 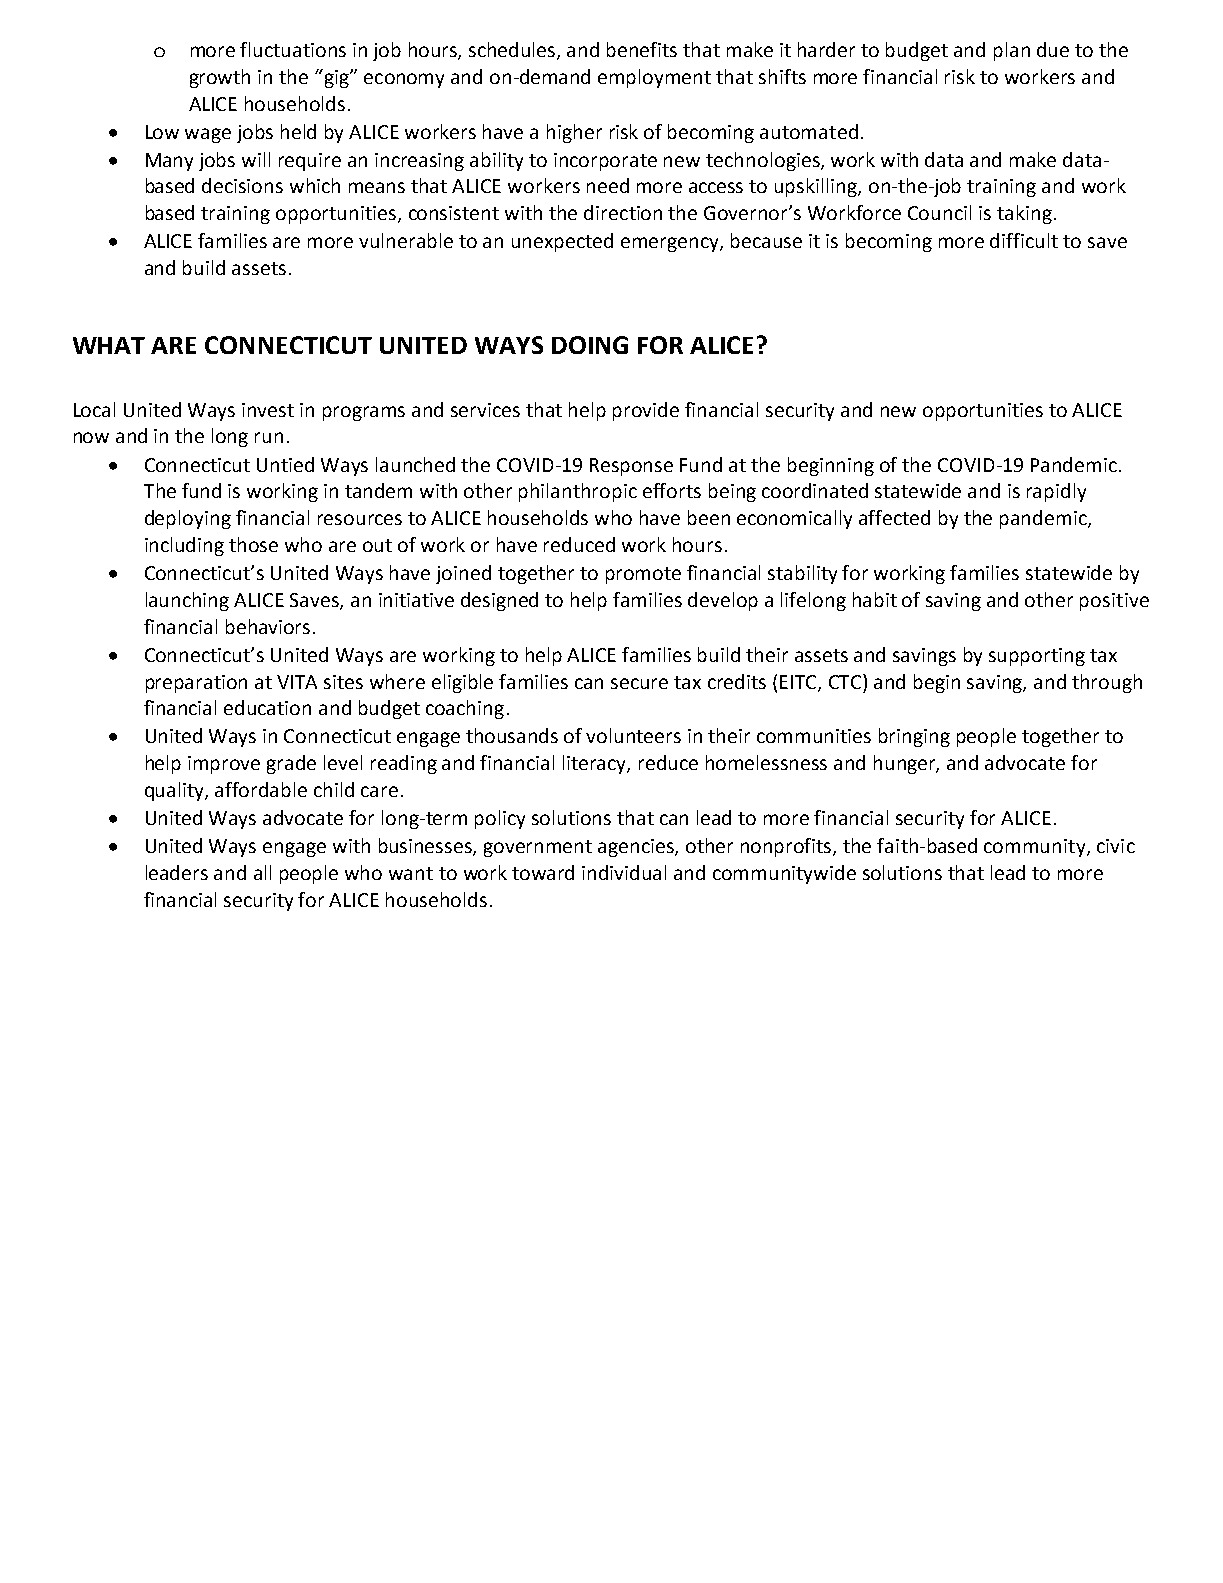 I want to click on plan, so click(x=1012, y=51).
